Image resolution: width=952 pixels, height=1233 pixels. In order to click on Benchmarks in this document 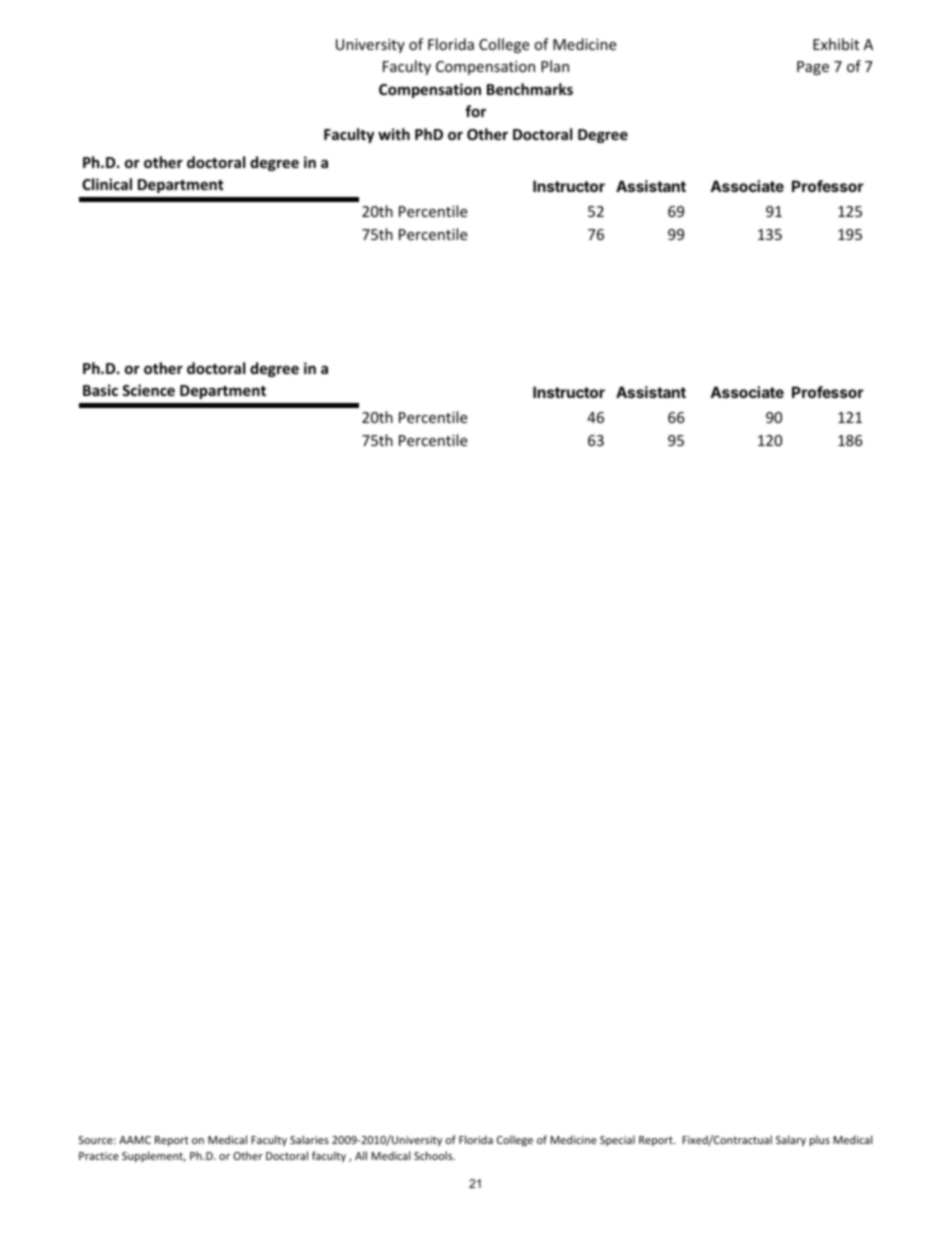, I will do `click(530, 89)`.
